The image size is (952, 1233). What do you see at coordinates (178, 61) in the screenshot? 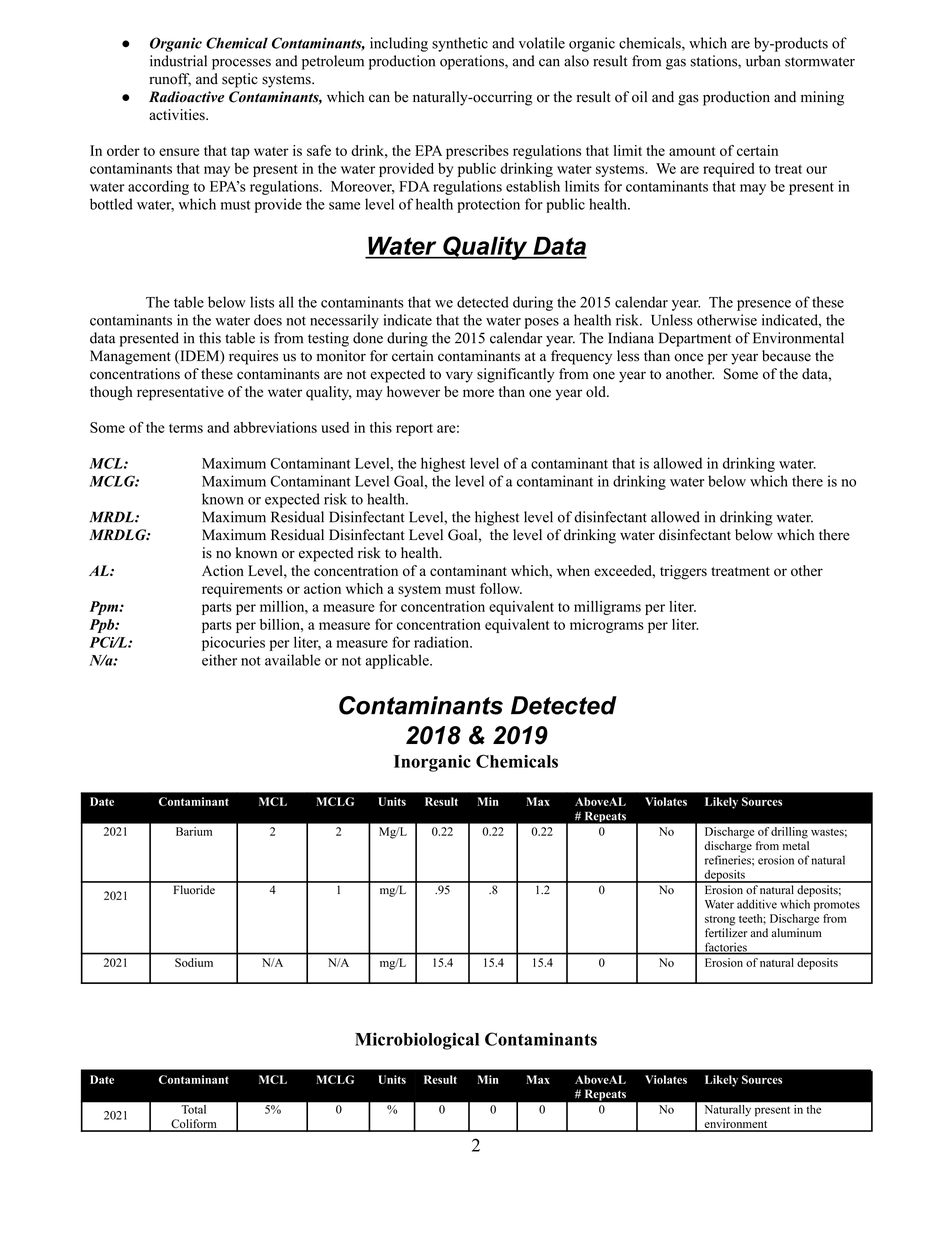
I see `industrial` at bounding box center [178, 61].
